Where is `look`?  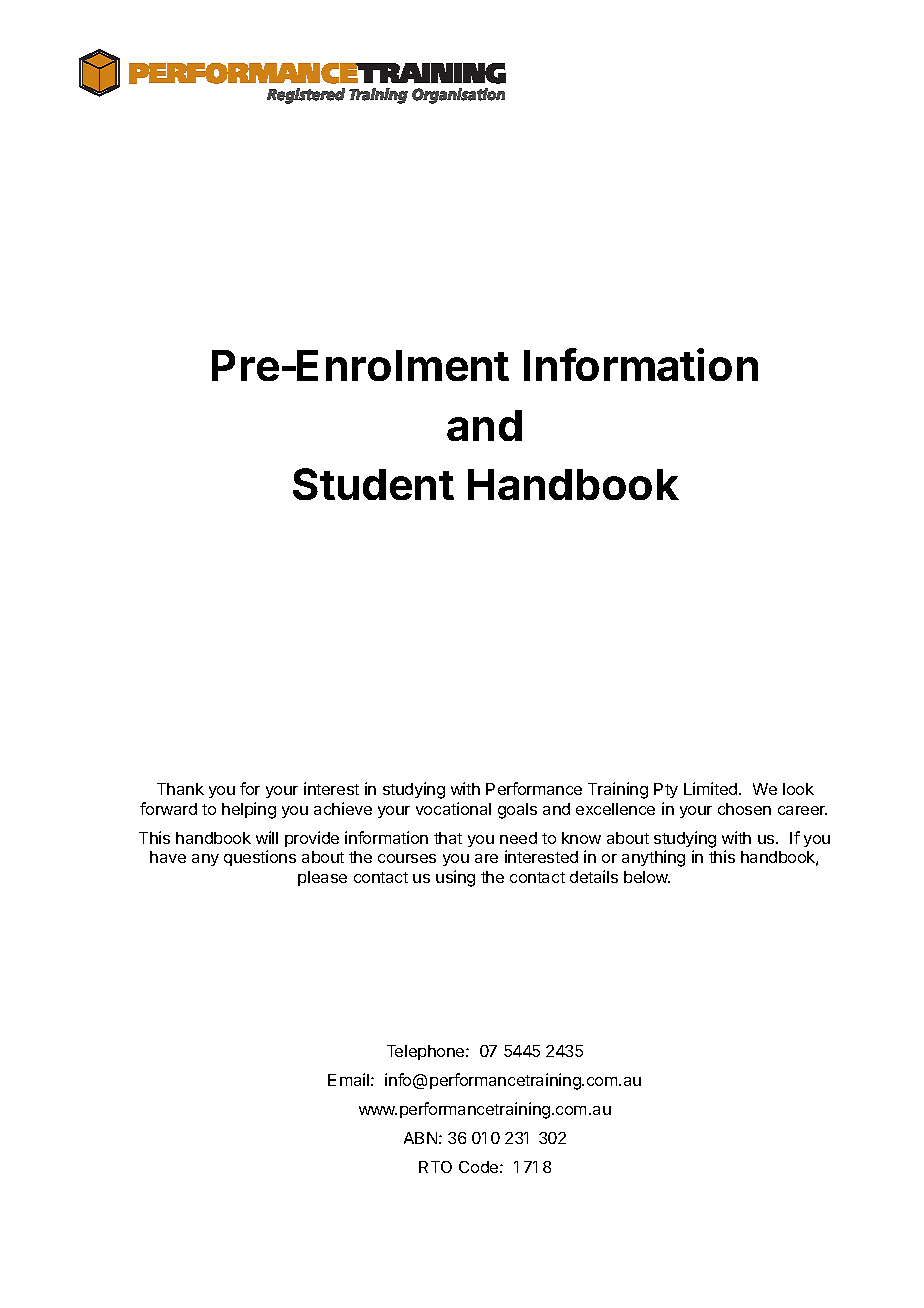 look is located at coordinates (798, 789).
